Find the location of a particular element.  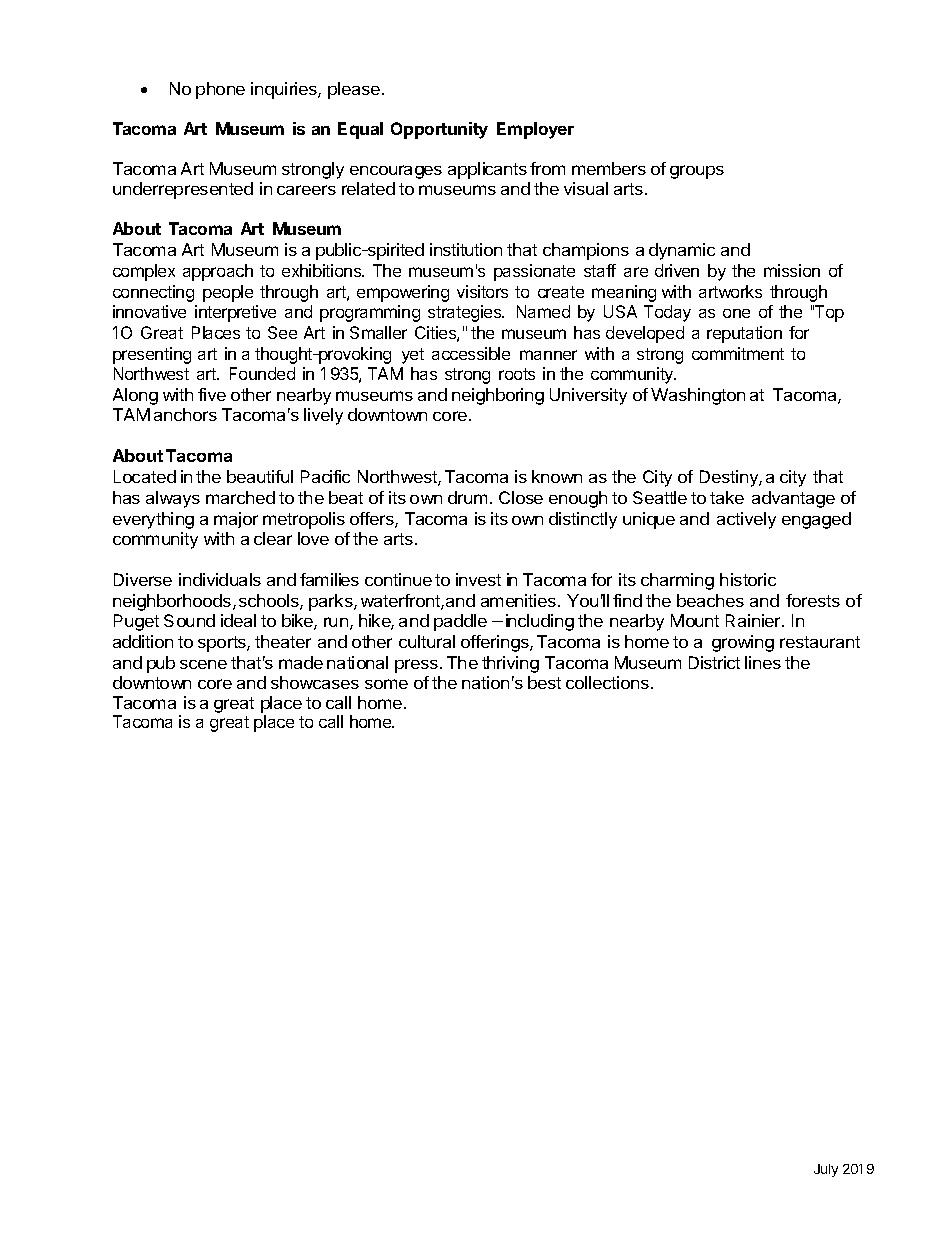

lines is located at coordinates (763, 662).
